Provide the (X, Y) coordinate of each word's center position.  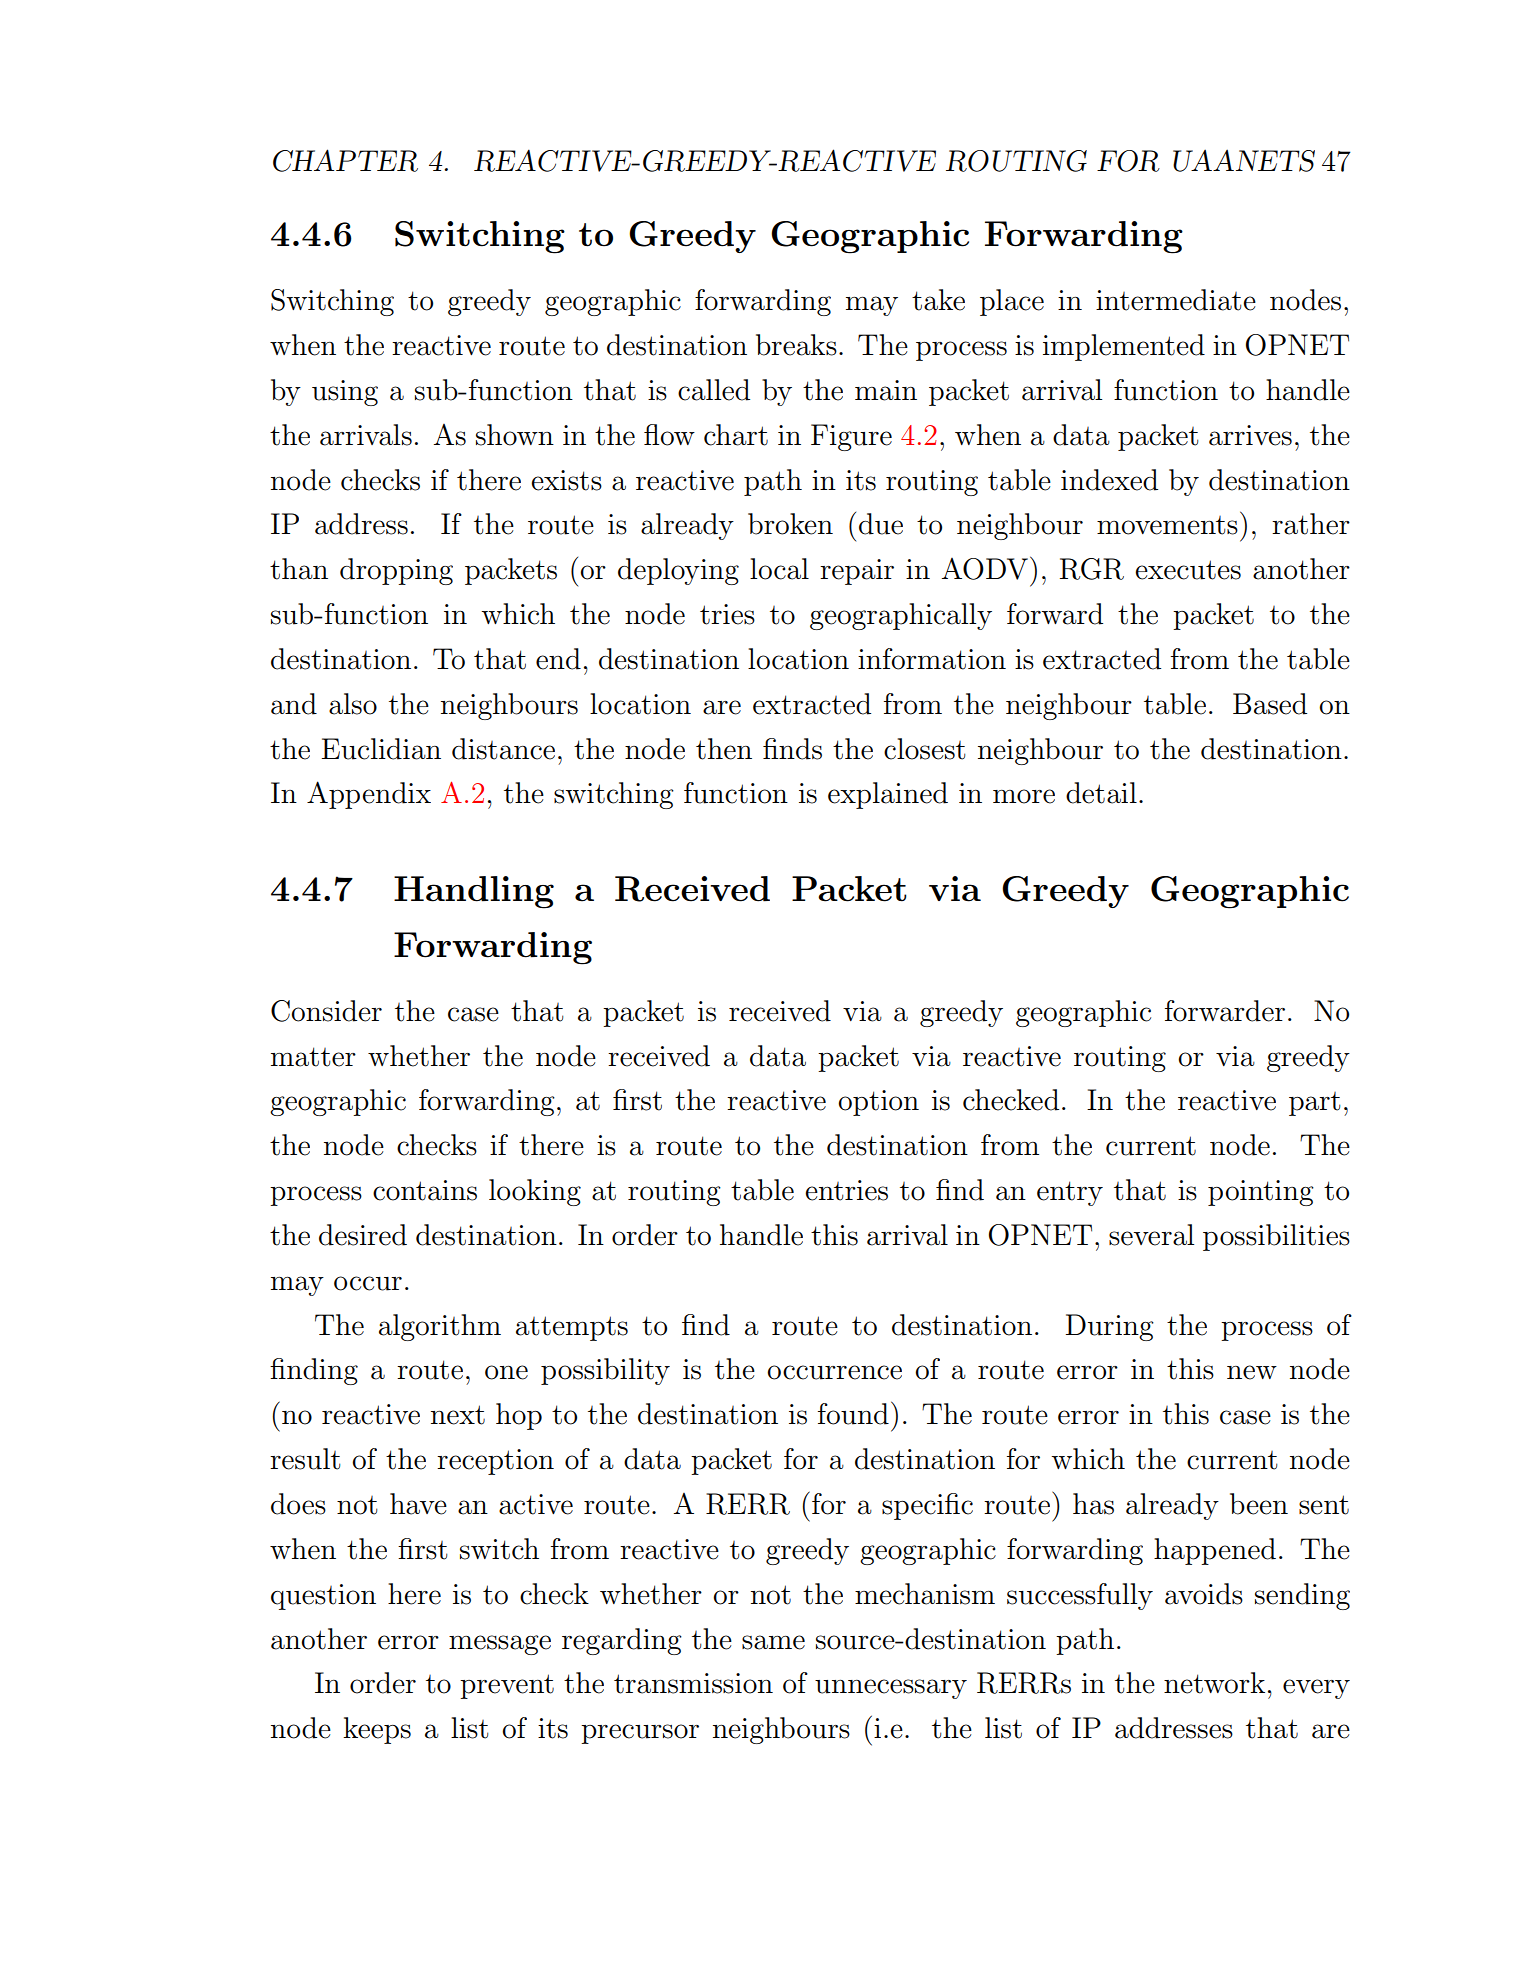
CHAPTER (345, 160)
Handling (474, 892)
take (938, 300)
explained (888, 795)
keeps (377, 1730)
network (1214, 1683)
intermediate (1176, 300)
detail (1101, 793)
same (773, 1642)
